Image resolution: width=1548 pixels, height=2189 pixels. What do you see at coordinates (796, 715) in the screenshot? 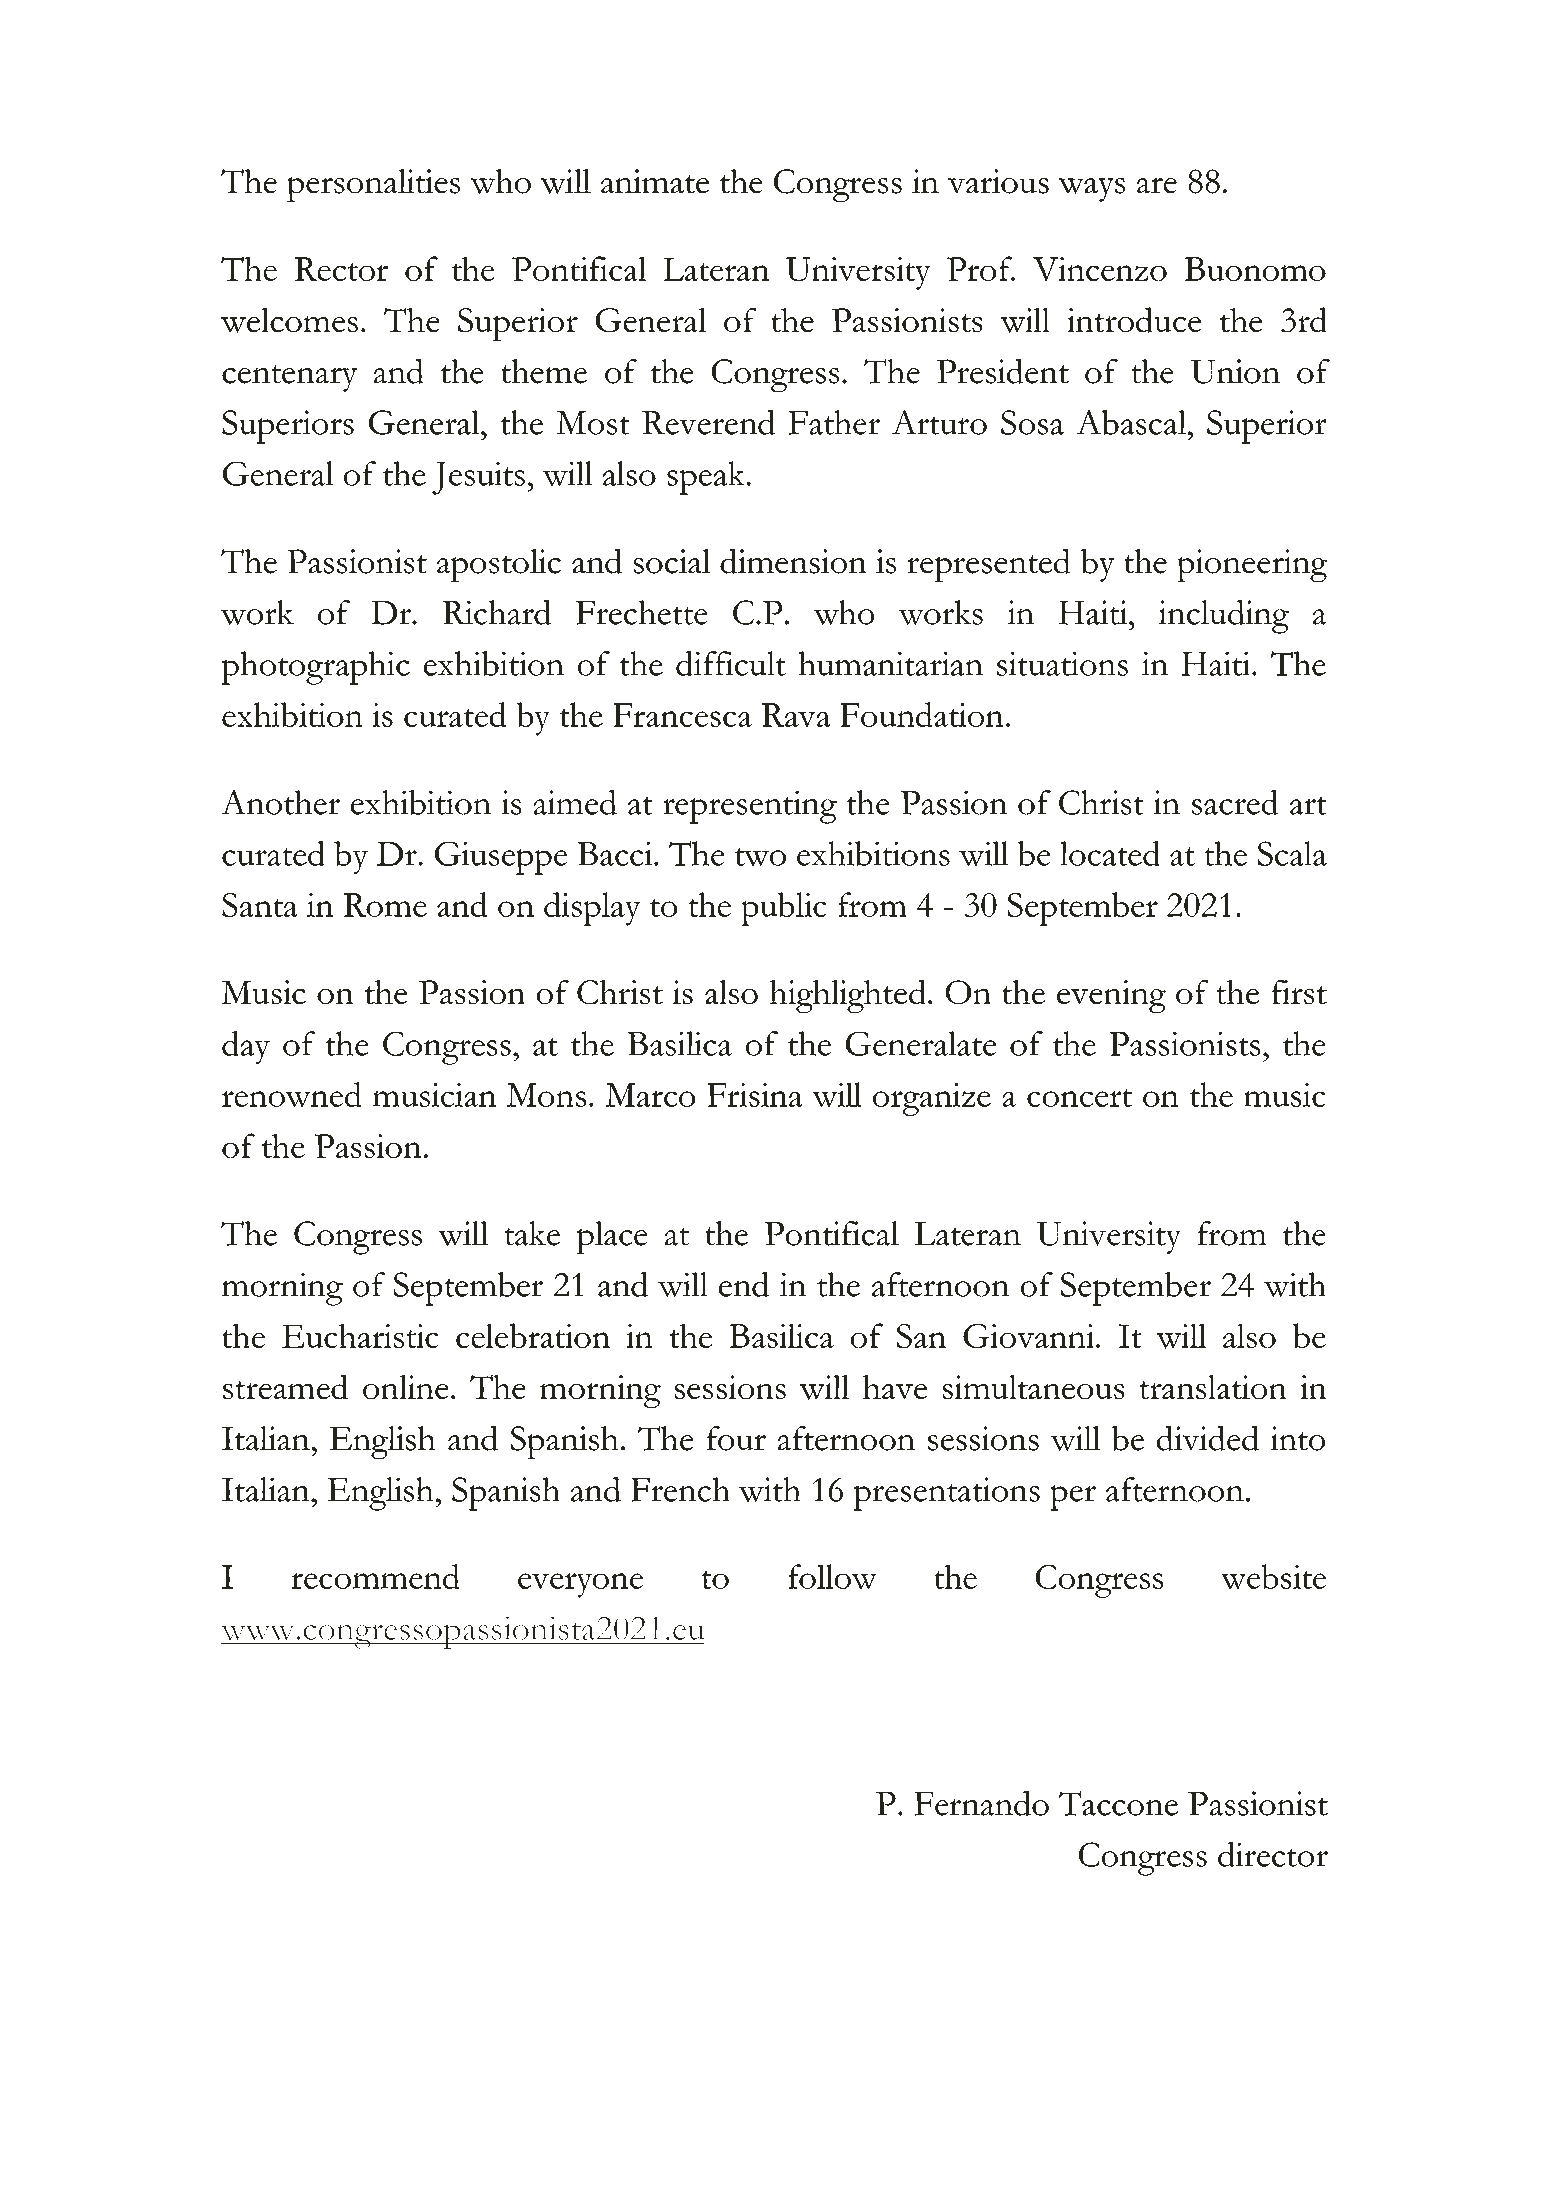
I see `Rava` at bounding box center [796, 715].
